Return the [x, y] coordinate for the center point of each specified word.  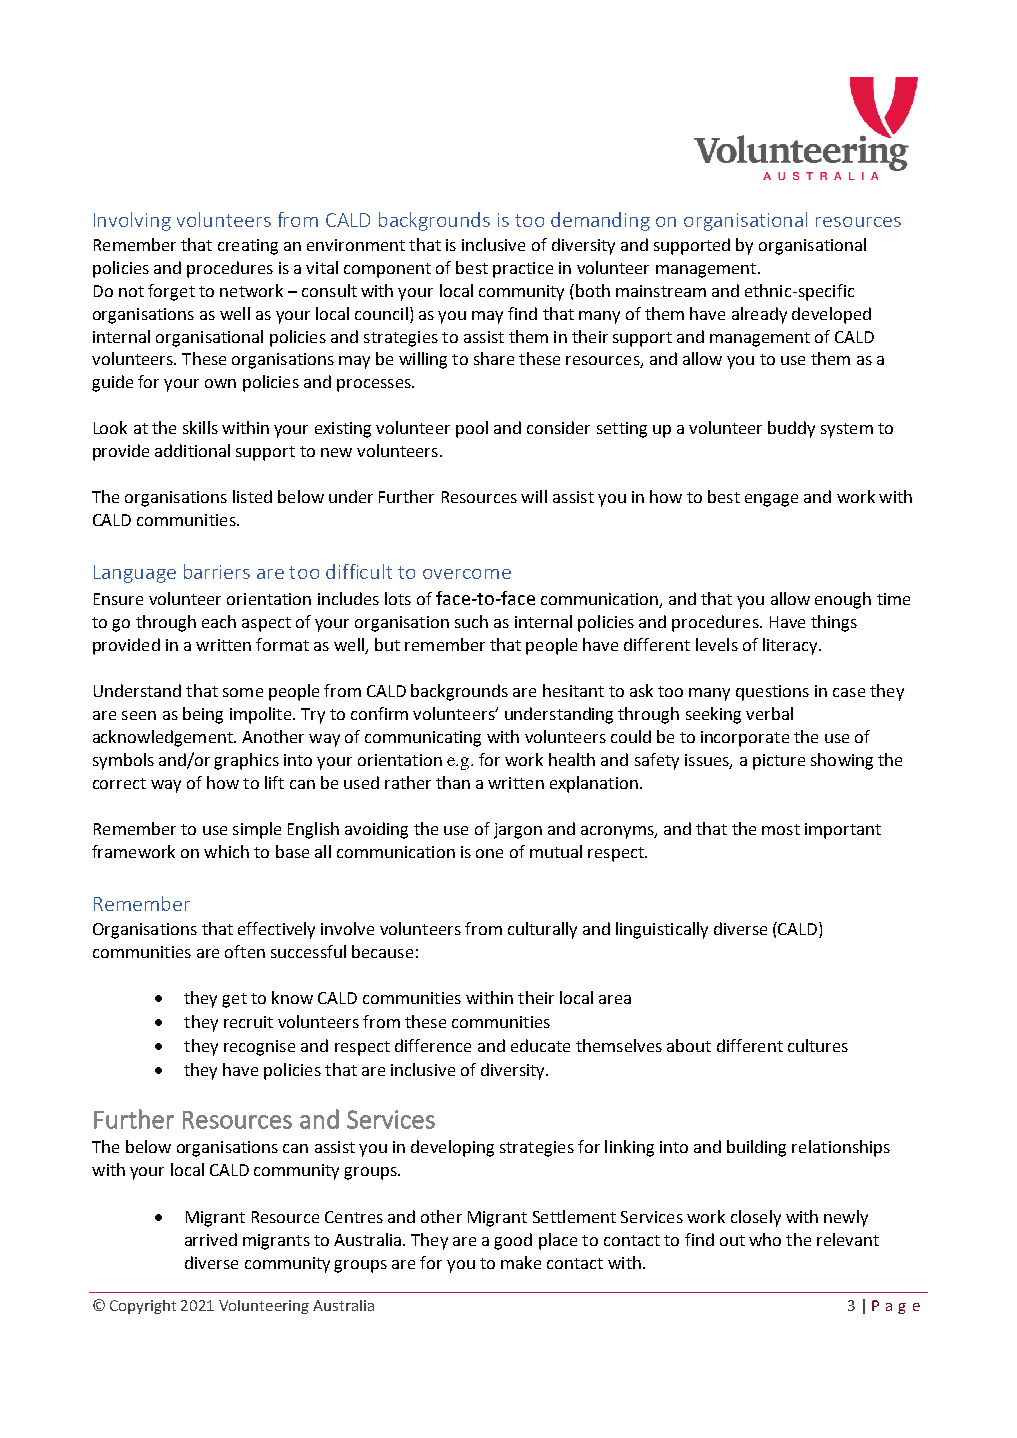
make [521, 1262]
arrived [211, 1239]
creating [248, 247]
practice [523, 270]
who [765, 1239]
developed [831, 315]
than [453, 782]
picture [779, 762]
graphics [246, 761]
